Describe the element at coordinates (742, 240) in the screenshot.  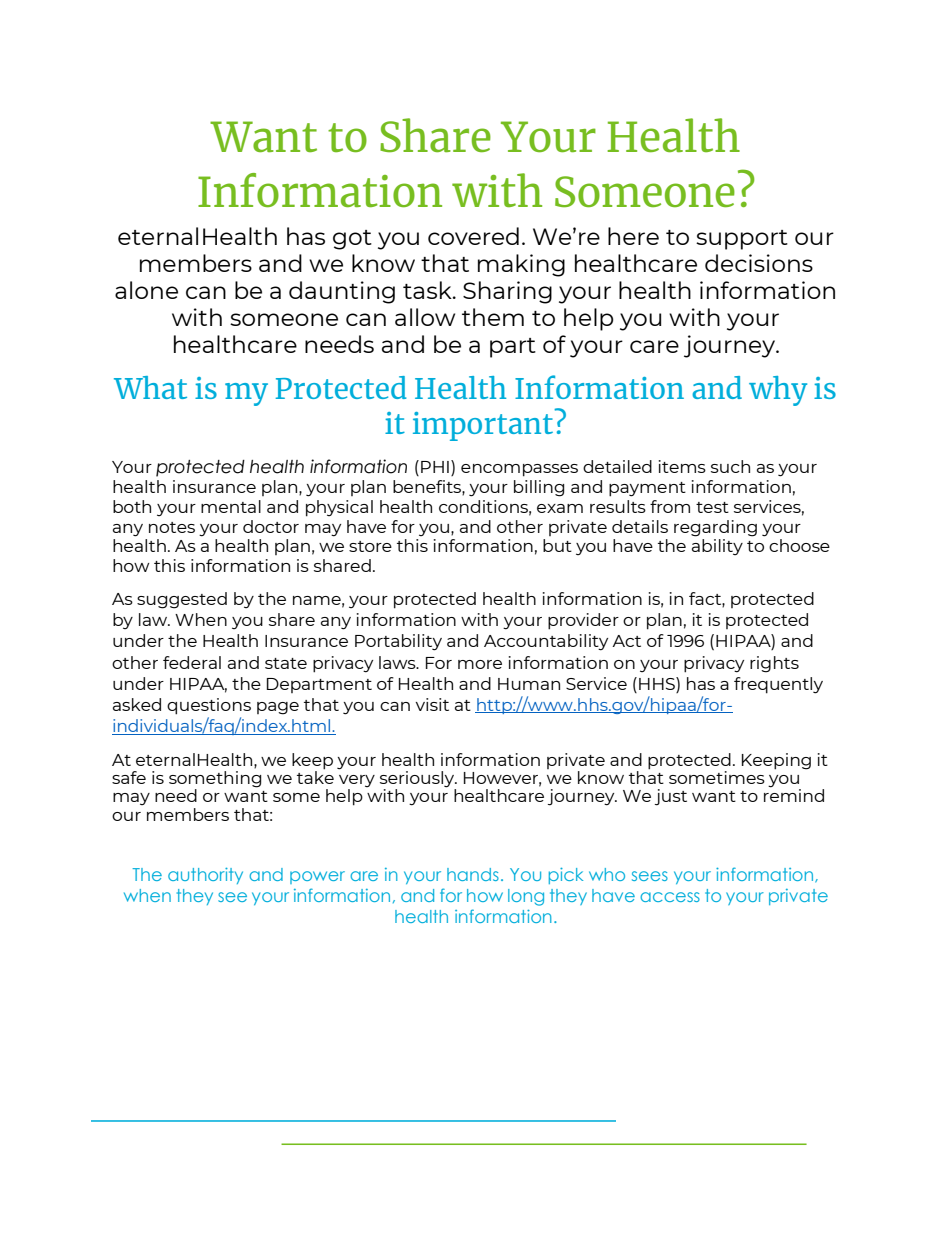
I see `support` at that location.
